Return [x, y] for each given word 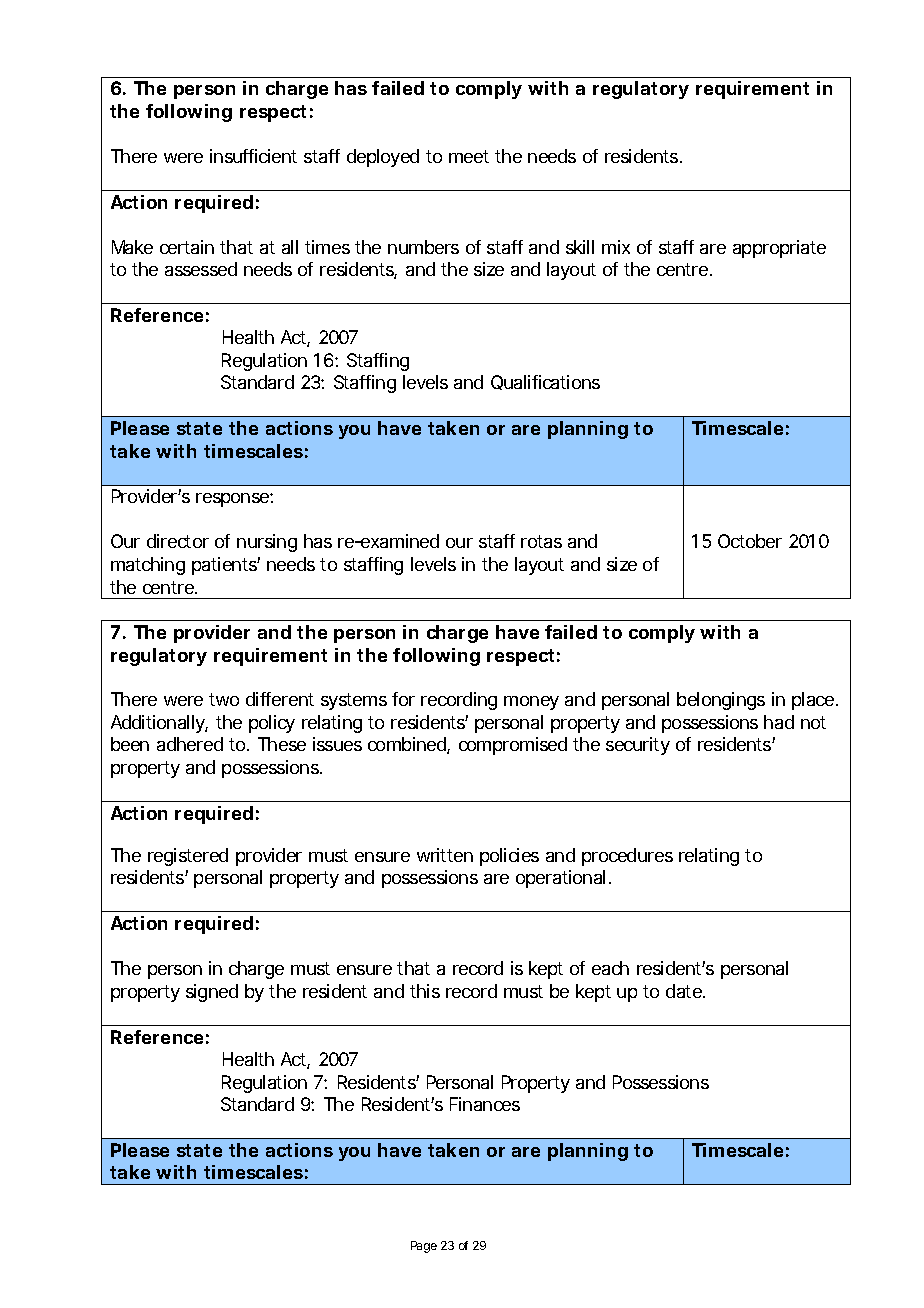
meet [469, 156]
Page [424, 1247]
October [750, 541]
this [425, 991]
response [234, 500]
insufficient [253, 156]
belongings [721, 701]
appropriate [779, 249]
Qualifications [545, 382]
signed [212, 993]
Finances [485, 1104]
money [531, 703]
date [685, 991]
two [224, 699]
